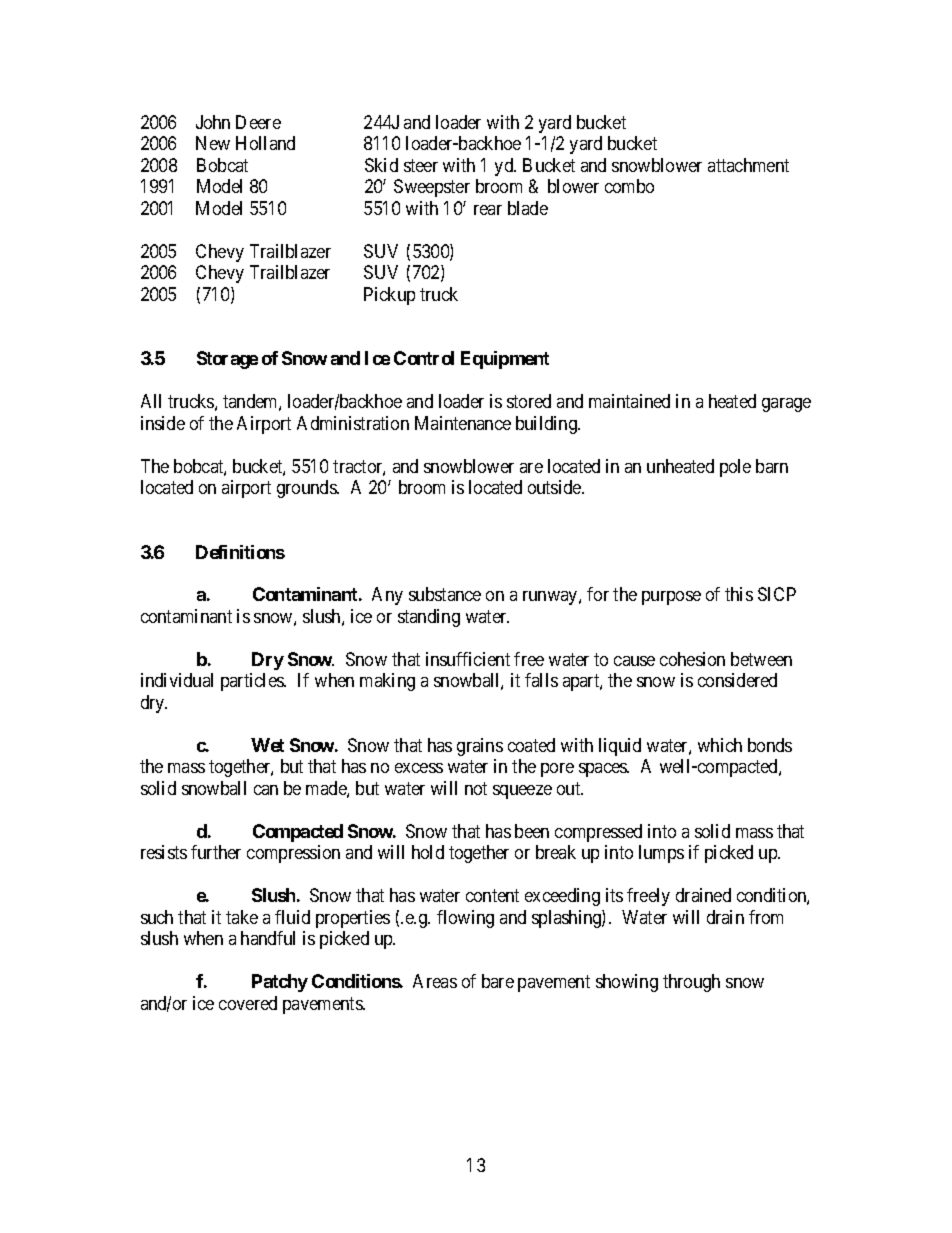 The width and height of the screenshot is (952, 1233). What do you see at coordinates (748, 165) in the screenshot?
I see `attachment` at bounding box center [748, 165].
